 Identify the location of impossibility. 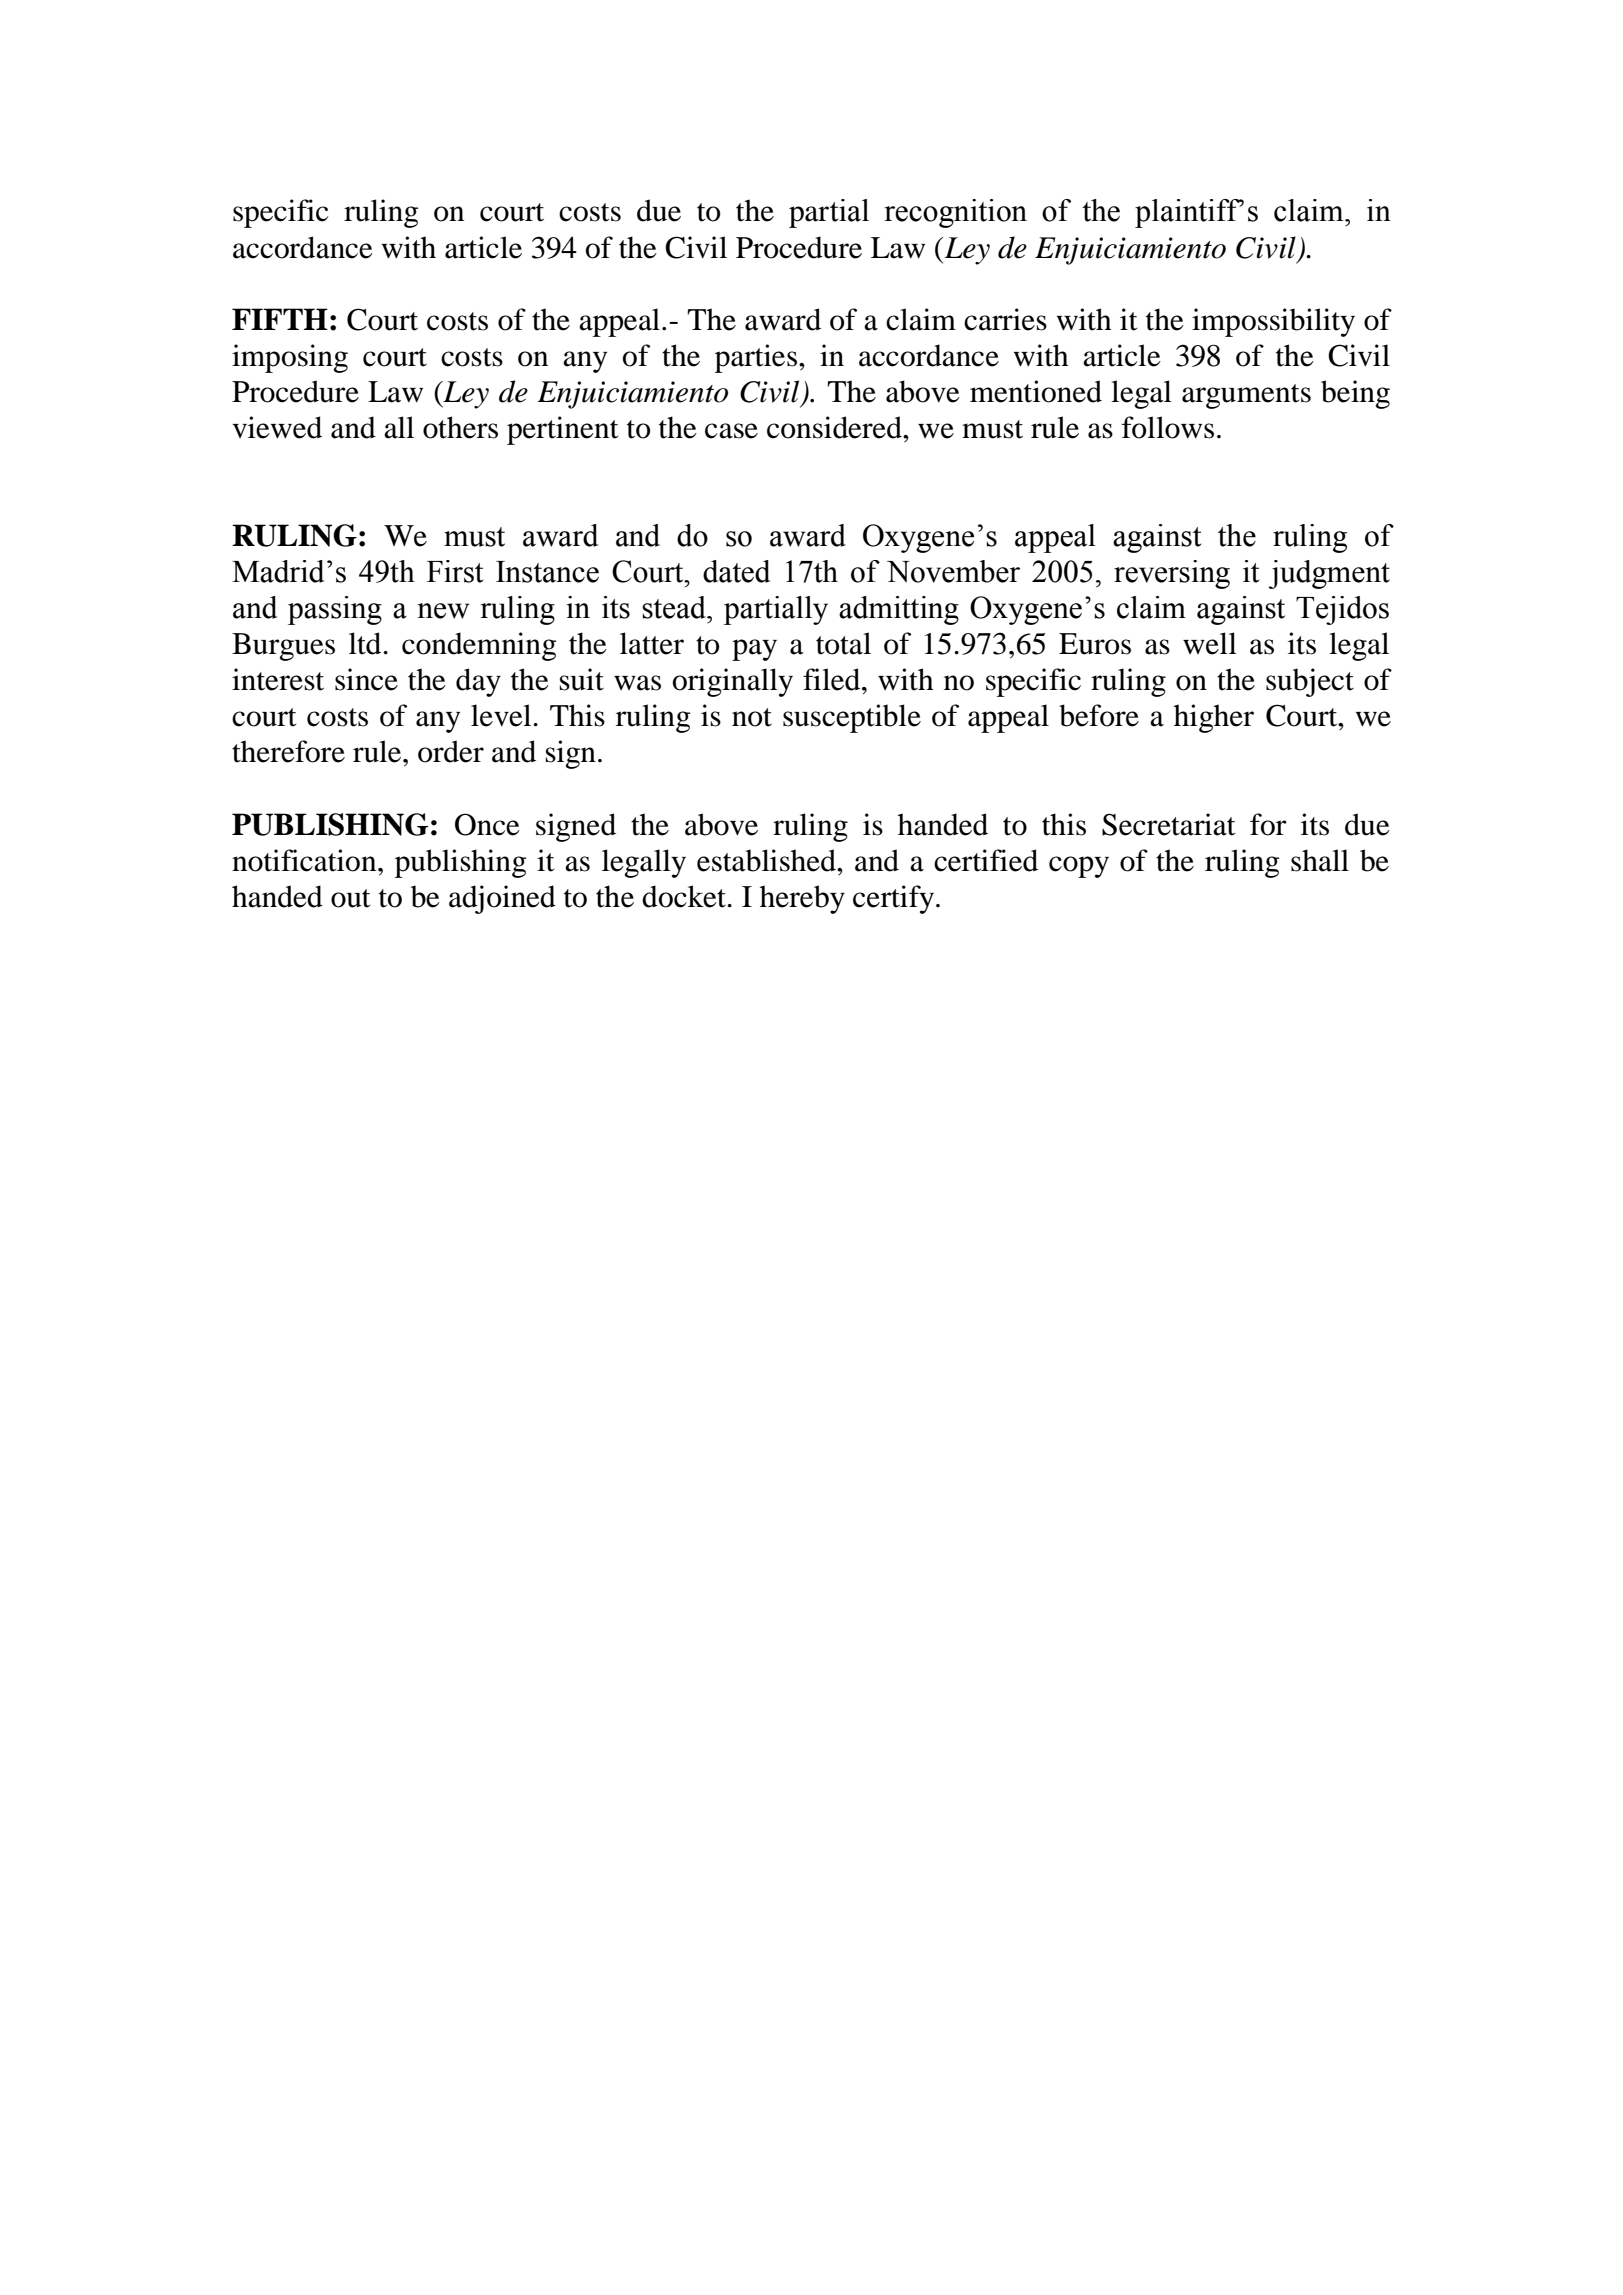
(1273, 322).
